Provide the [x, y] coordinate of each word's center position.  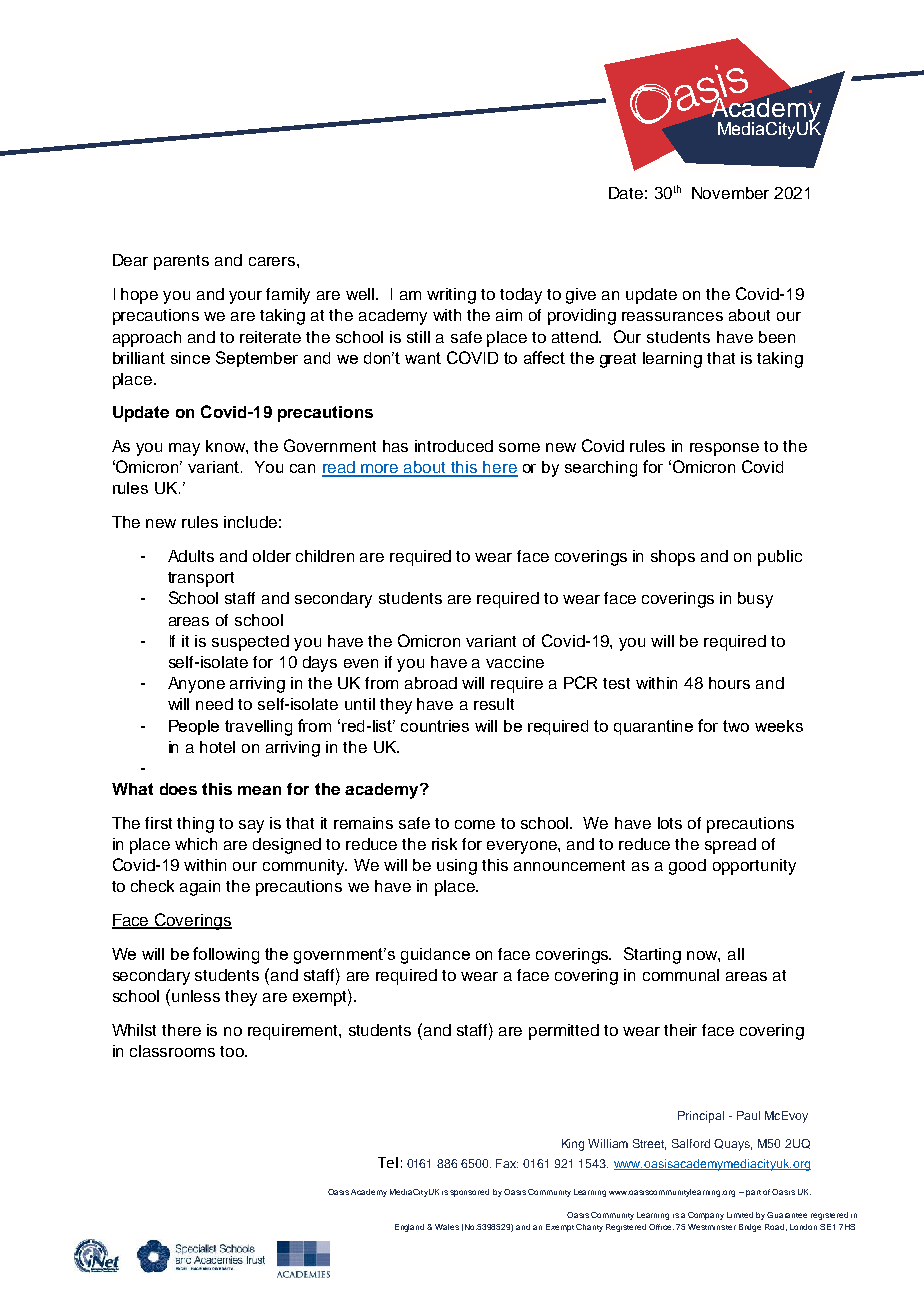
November [730, 193]
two [736, 726]
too [233, 1051]
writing [451, 296]
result [494, 704]
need [214, 704]
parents [181, 262]
